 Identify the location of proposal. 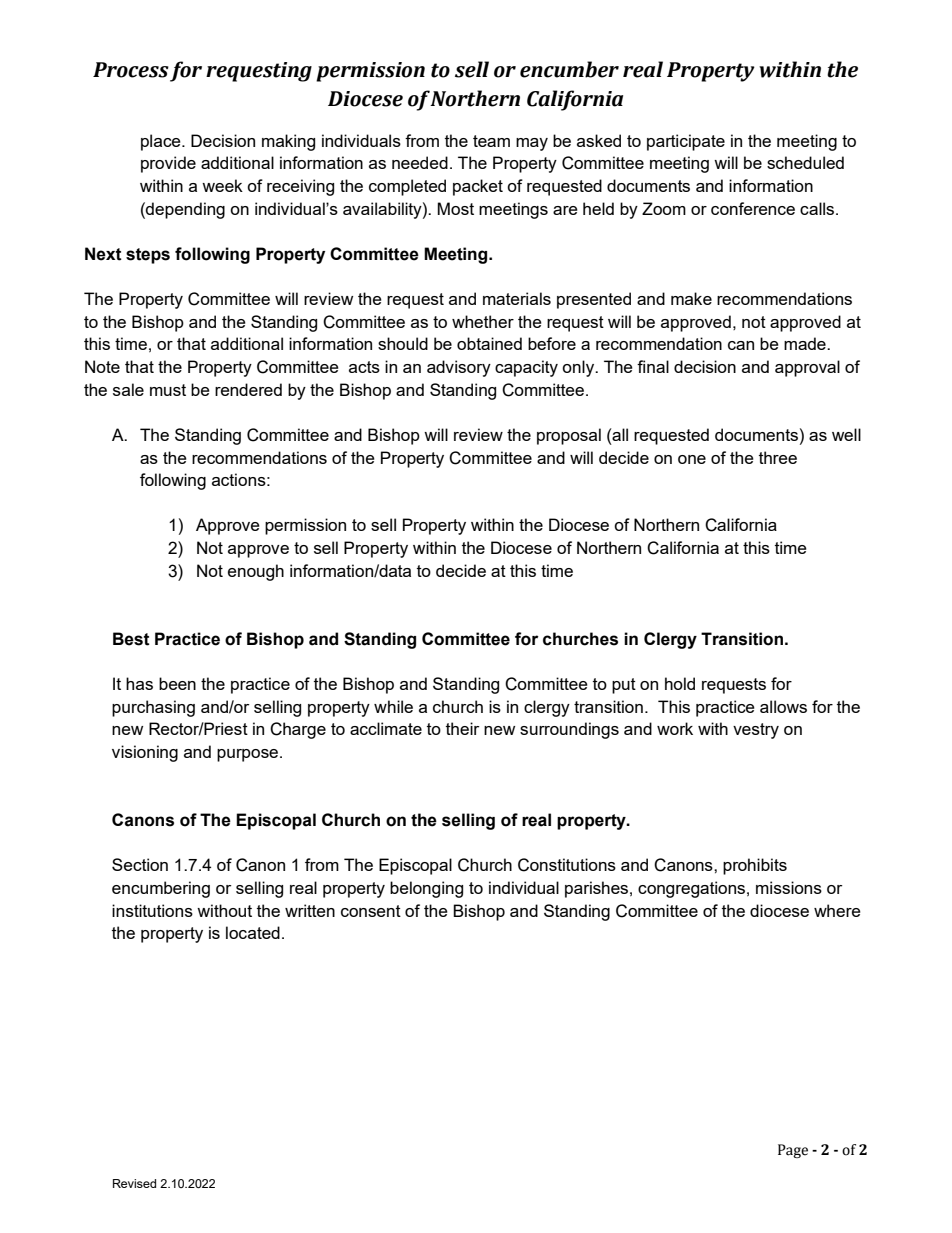
(569, 436).
